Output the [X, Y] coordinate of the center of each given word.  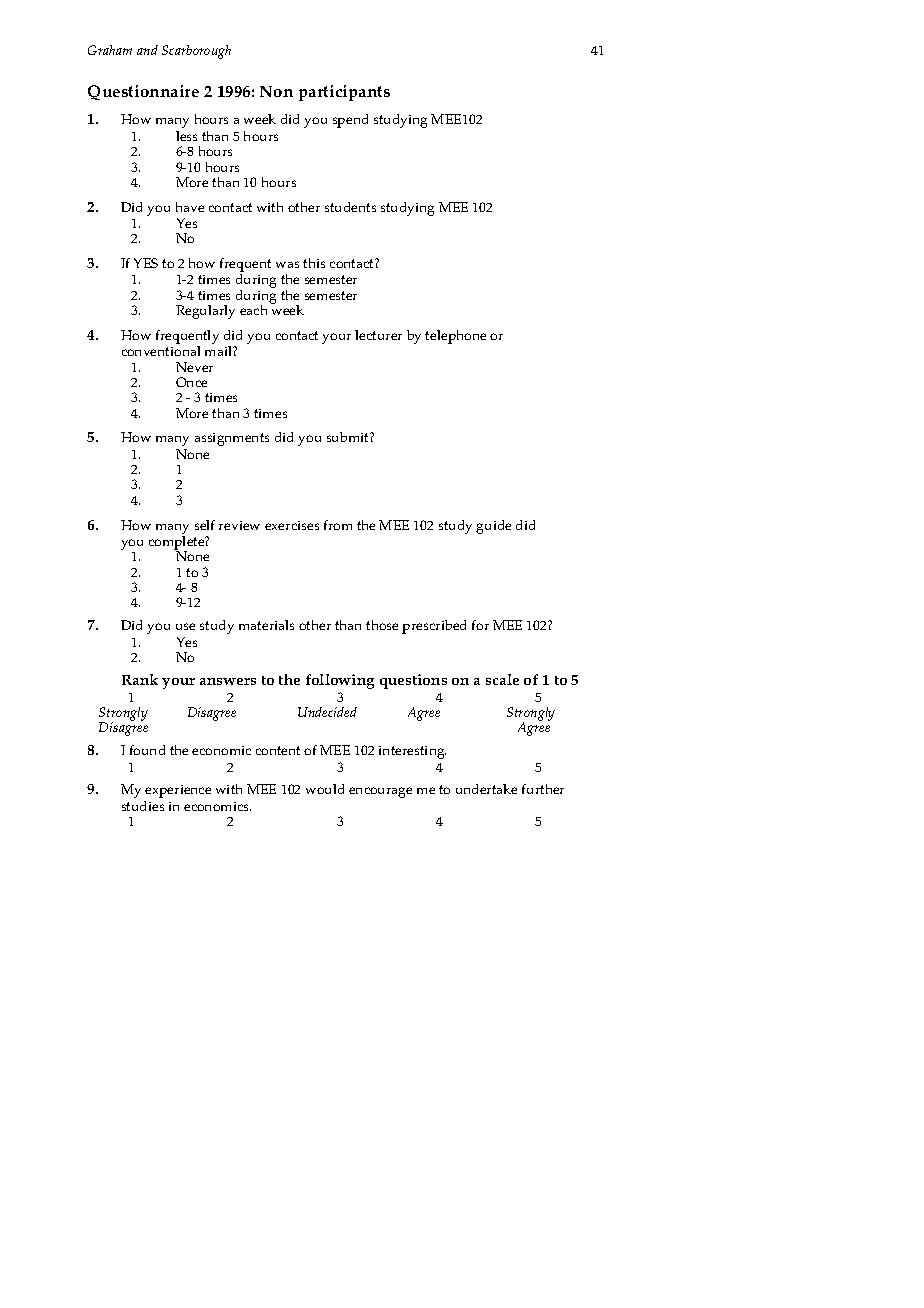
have [190, 207]
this [314, 263]
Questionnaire [143, 92]
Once [191, 382]
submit [349, 437]
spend [350, 121]
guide [493, 527]
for [480, 625]
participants [344, 93]
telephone [455, 337]
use [185, 626]
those [382, 625]
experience [178, 791]
